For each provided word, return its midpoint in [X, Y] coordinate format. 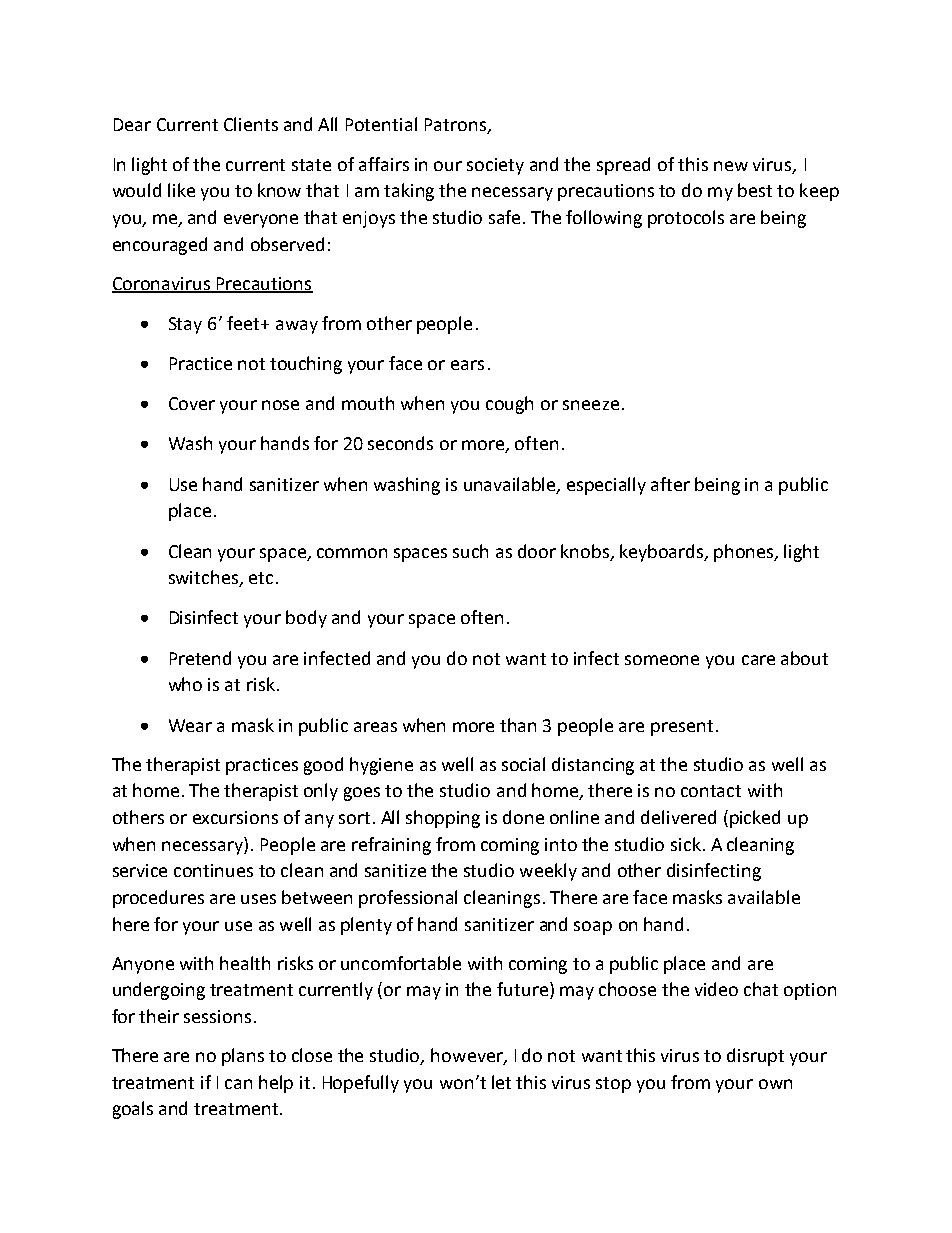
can [238, 1084]
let [501, 1082]
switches [204, 578]
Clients [251, 124]
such [470, 551]
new [731, 166]
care [758, 660]
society [495, 166]
